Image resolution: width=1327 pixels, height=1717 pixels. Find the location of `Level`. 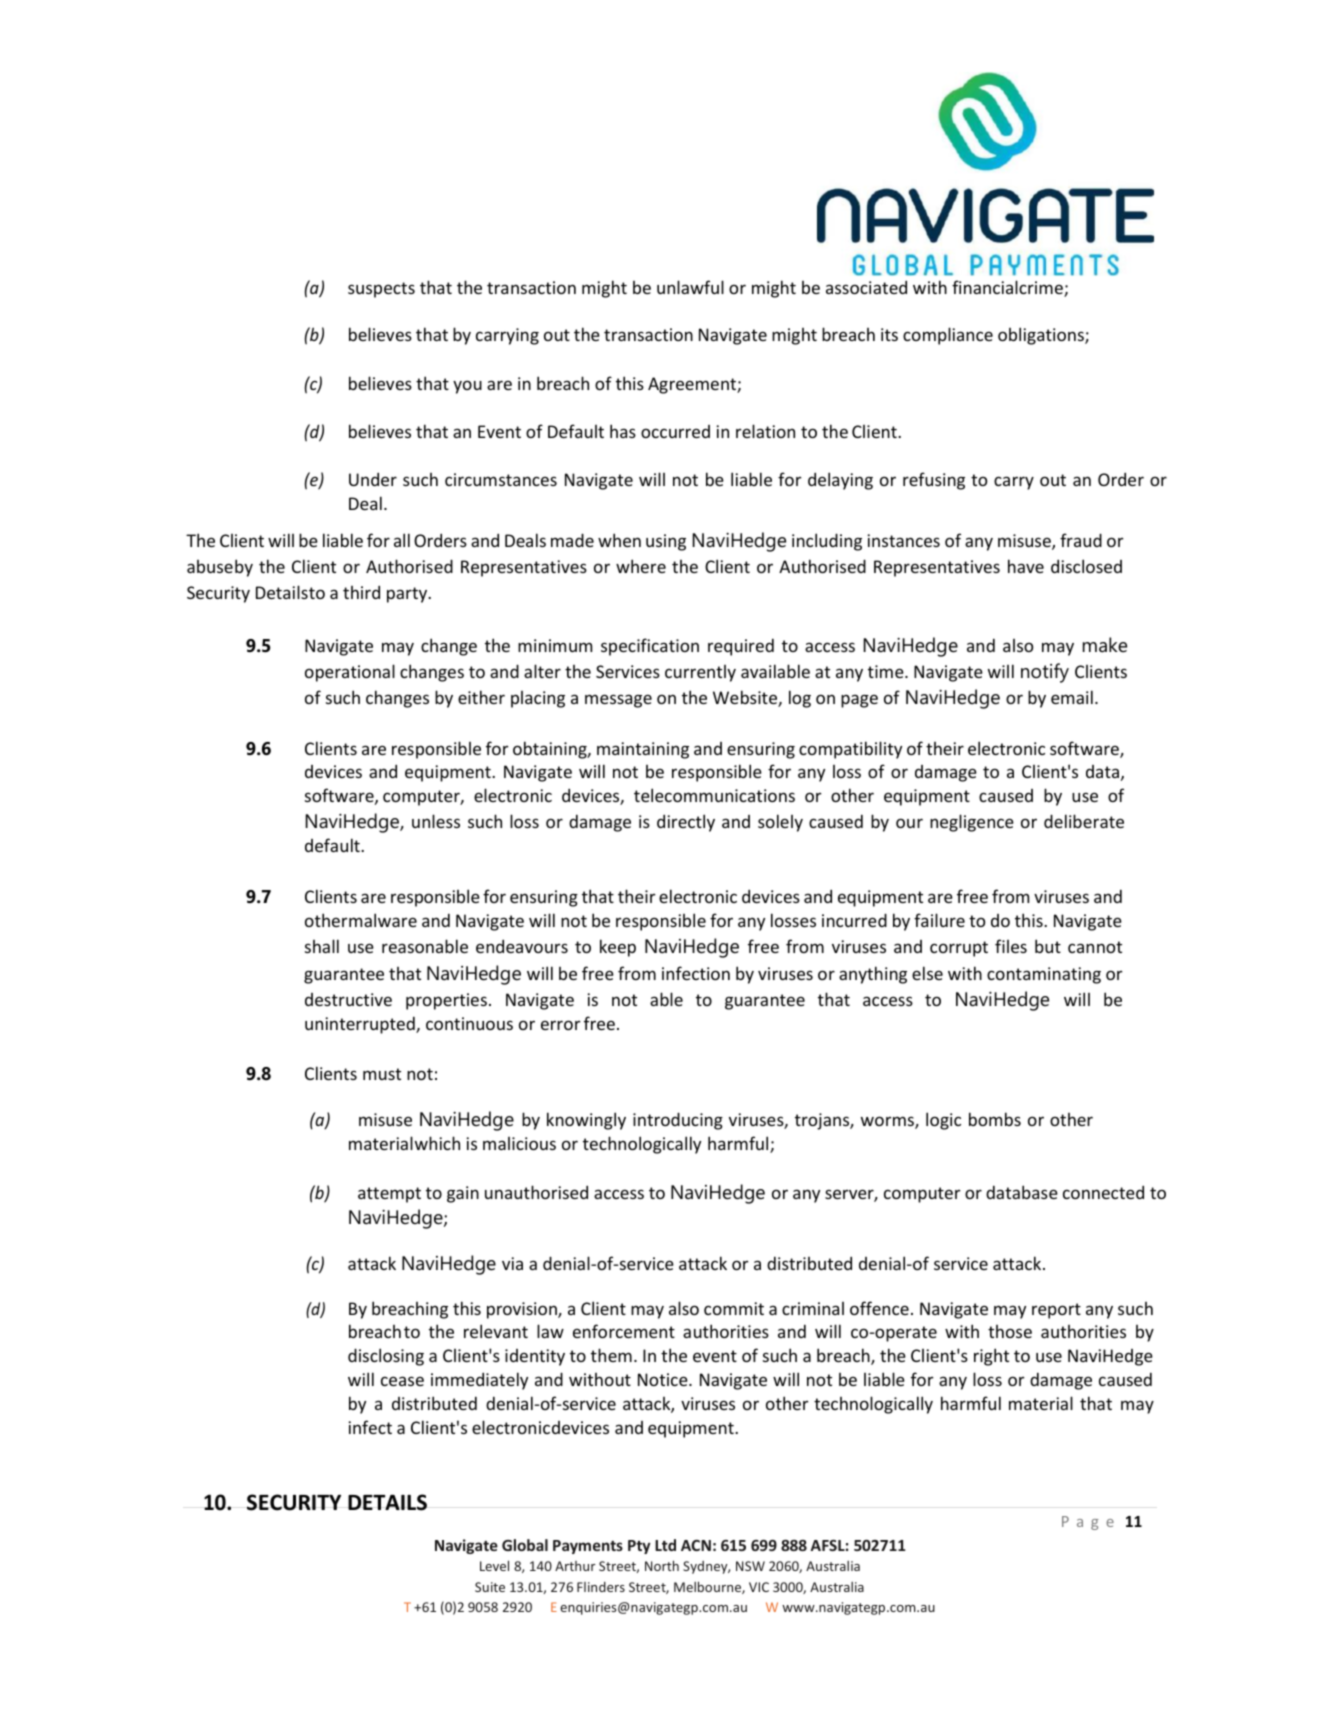

Level is located at coordinates (494, 1565).
